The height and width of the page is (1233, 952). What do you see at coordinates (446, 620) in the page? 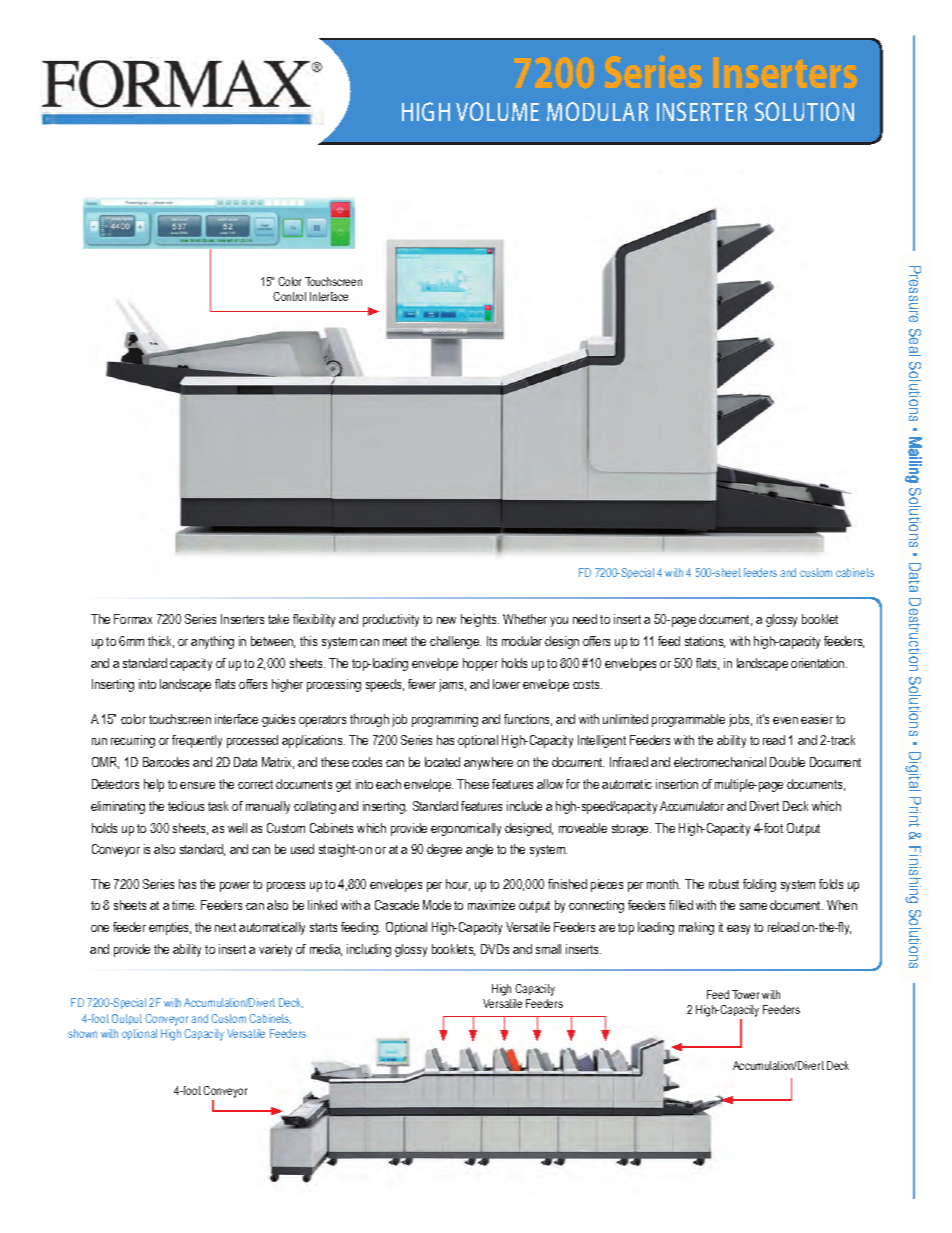
I see `new` at bounding box center [446, 620].
